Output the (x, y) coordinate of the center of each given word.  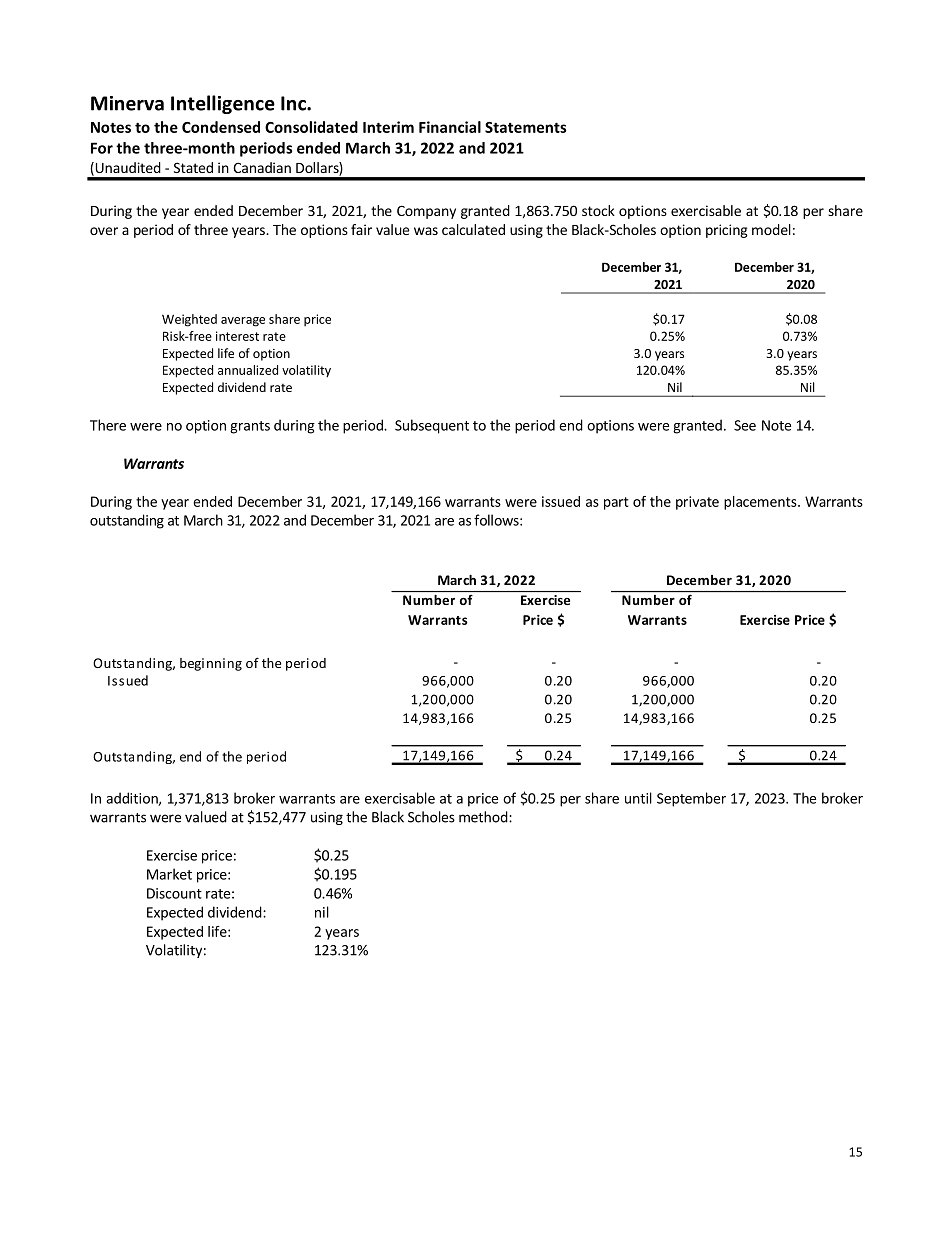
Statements (526, 127)
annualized (248, 370)
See (745, 425)
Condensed (221, 127)
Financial (450, 127)
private (697, 503)
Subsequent (432, 426)
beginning (211, 664)
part (616, 503)
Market (169, 874)
